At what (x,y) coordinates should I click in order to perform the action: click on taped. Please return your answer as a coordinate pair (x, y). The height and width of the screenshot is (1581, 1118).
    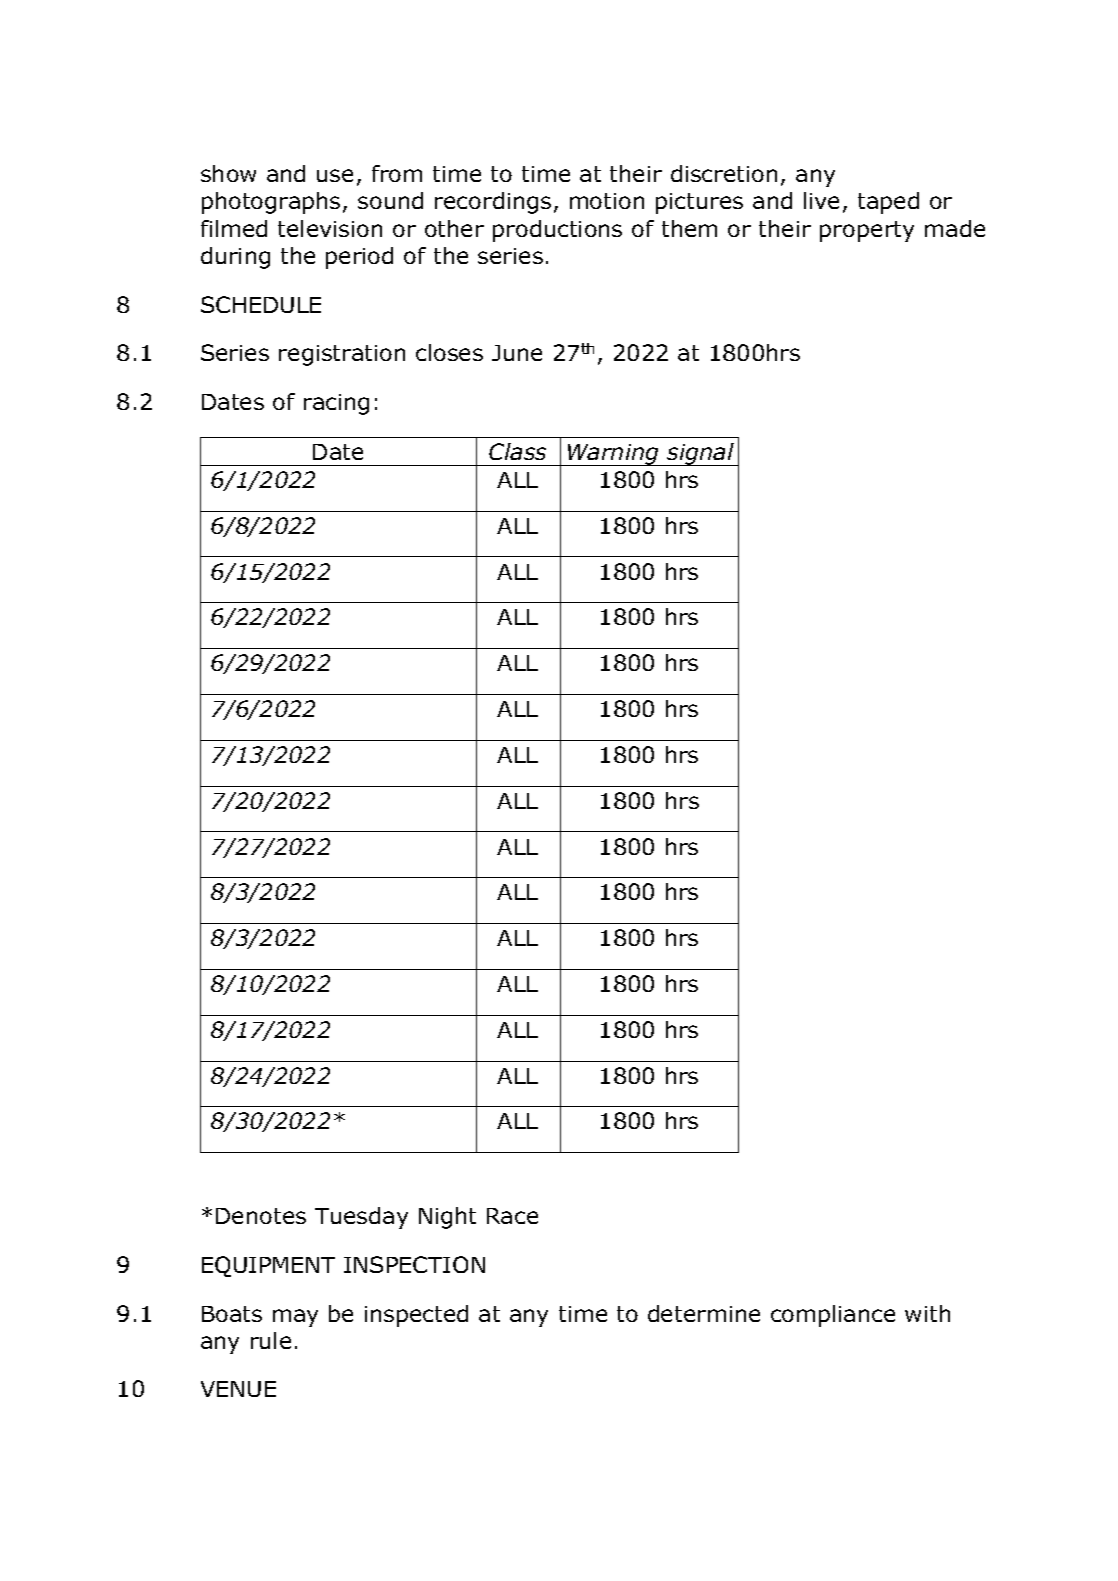
    Looking at the image, I should click on (888, 203).
